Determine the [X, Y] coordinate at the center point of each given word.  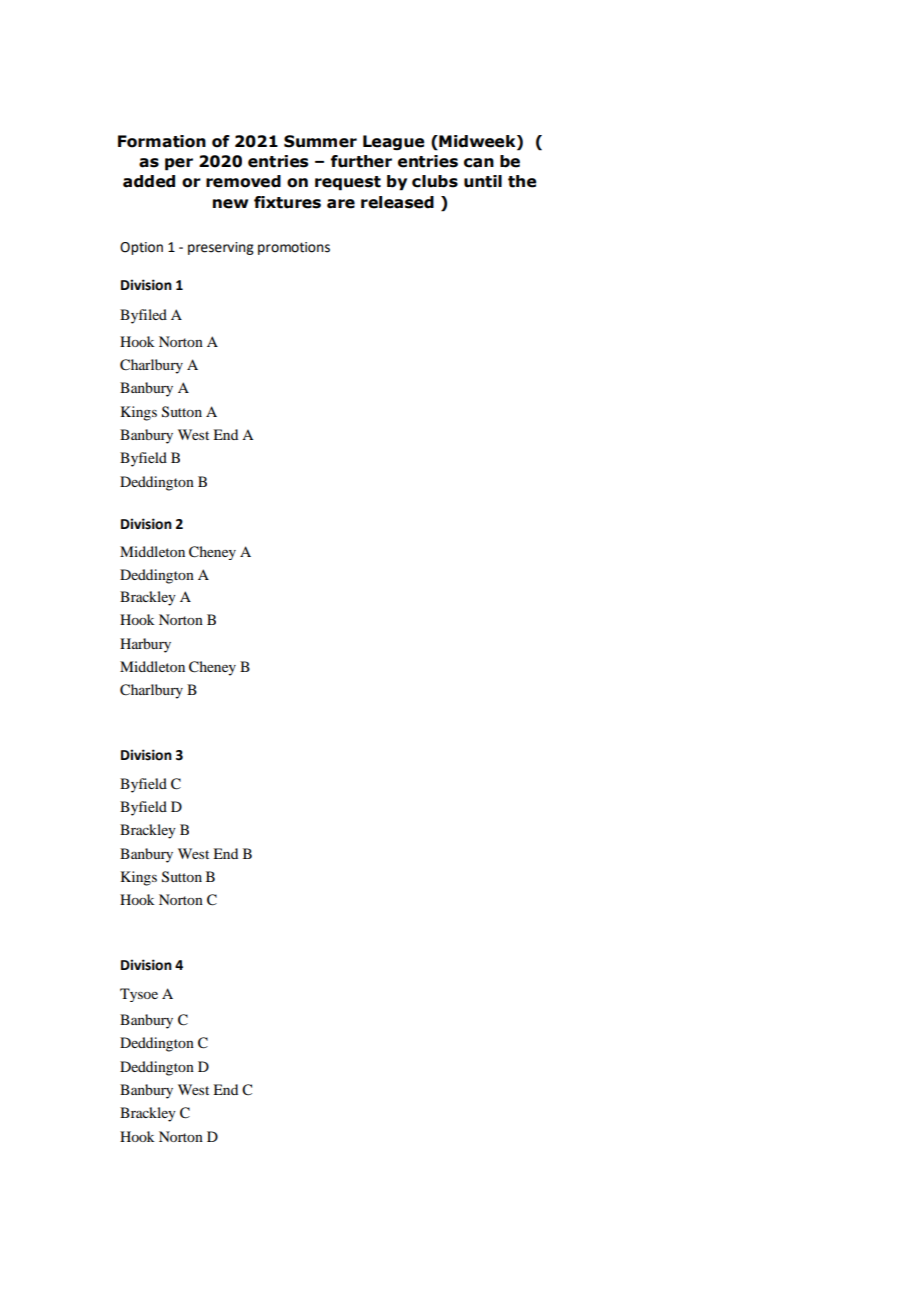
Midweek [477, 141]
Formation [162, 141]
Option [141, 248]
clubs [435, 181]
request [348, 183]
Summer [320, 141]
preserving [221, 248]
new [230, 204]
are [341, 204]
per [179, 164]
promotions [294, 248]
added [149, 181]
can [479, 163]
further [361, 161]
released [397, 202]
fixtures [287, 202]
